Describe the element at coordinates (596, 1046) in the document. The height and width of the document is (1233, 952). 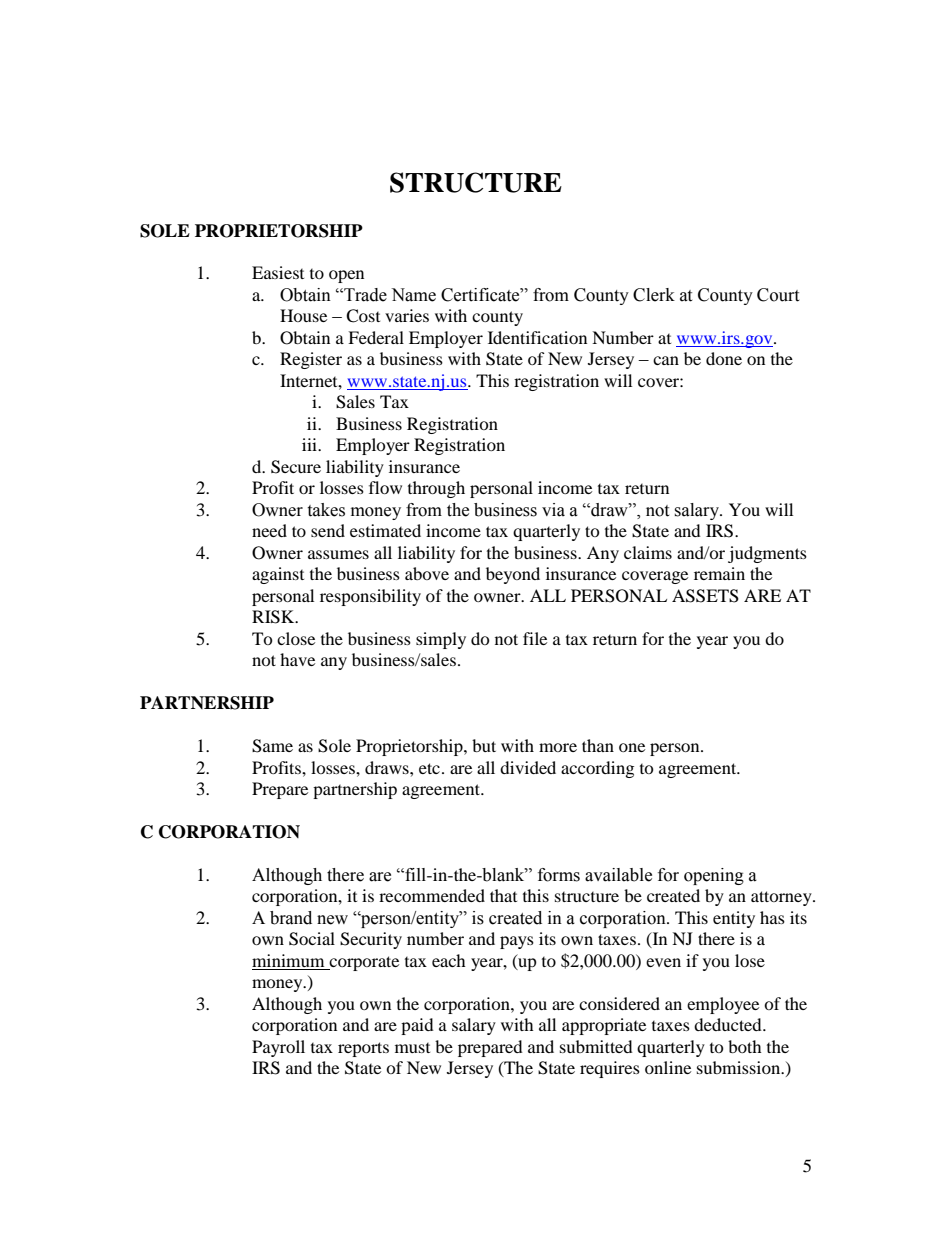
I see `submitted` at that location.
